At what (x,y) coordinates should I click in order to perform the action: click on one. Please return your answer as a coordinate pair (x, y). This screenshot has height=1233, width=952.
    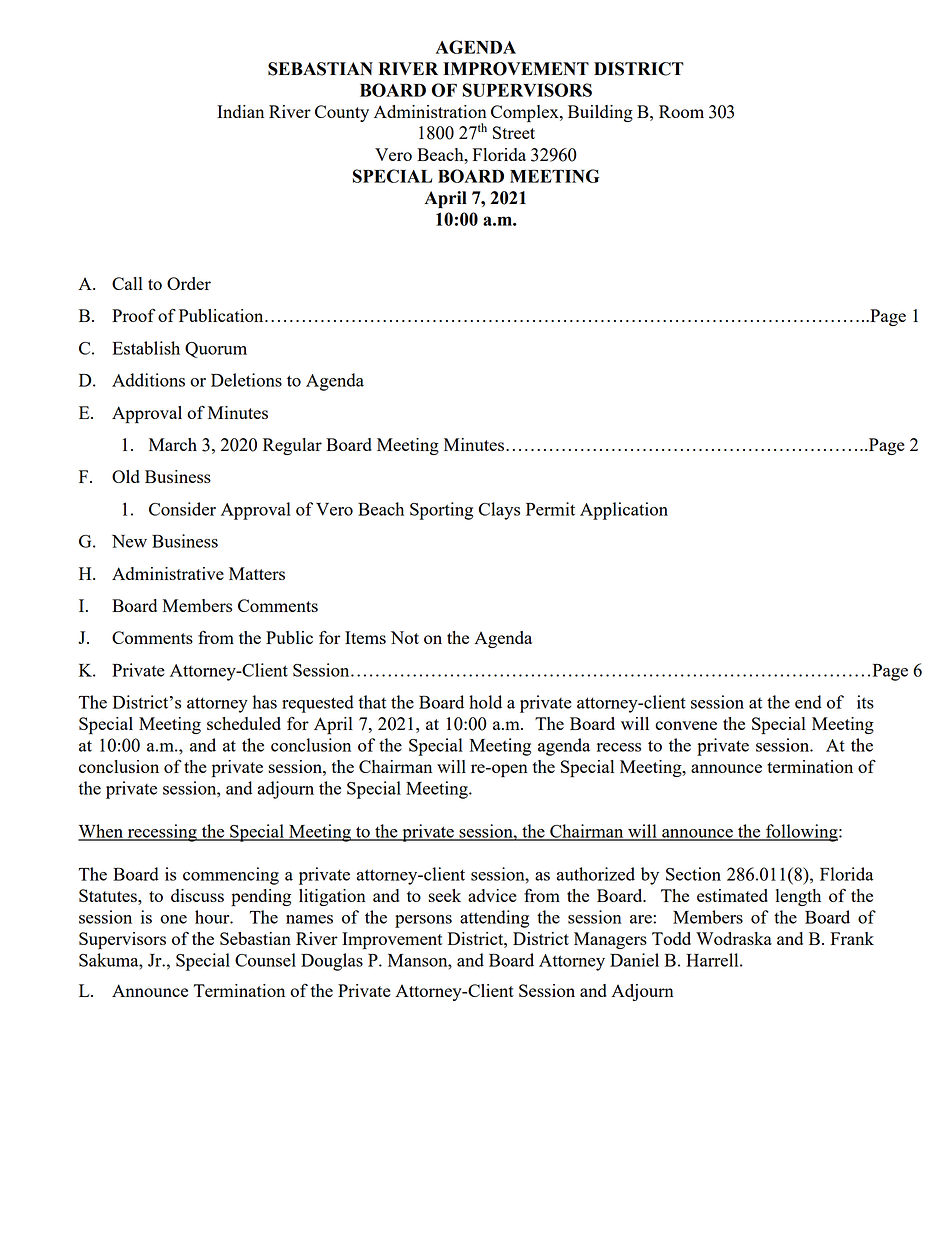
    Looking at the image, I should click on (173, 919).
